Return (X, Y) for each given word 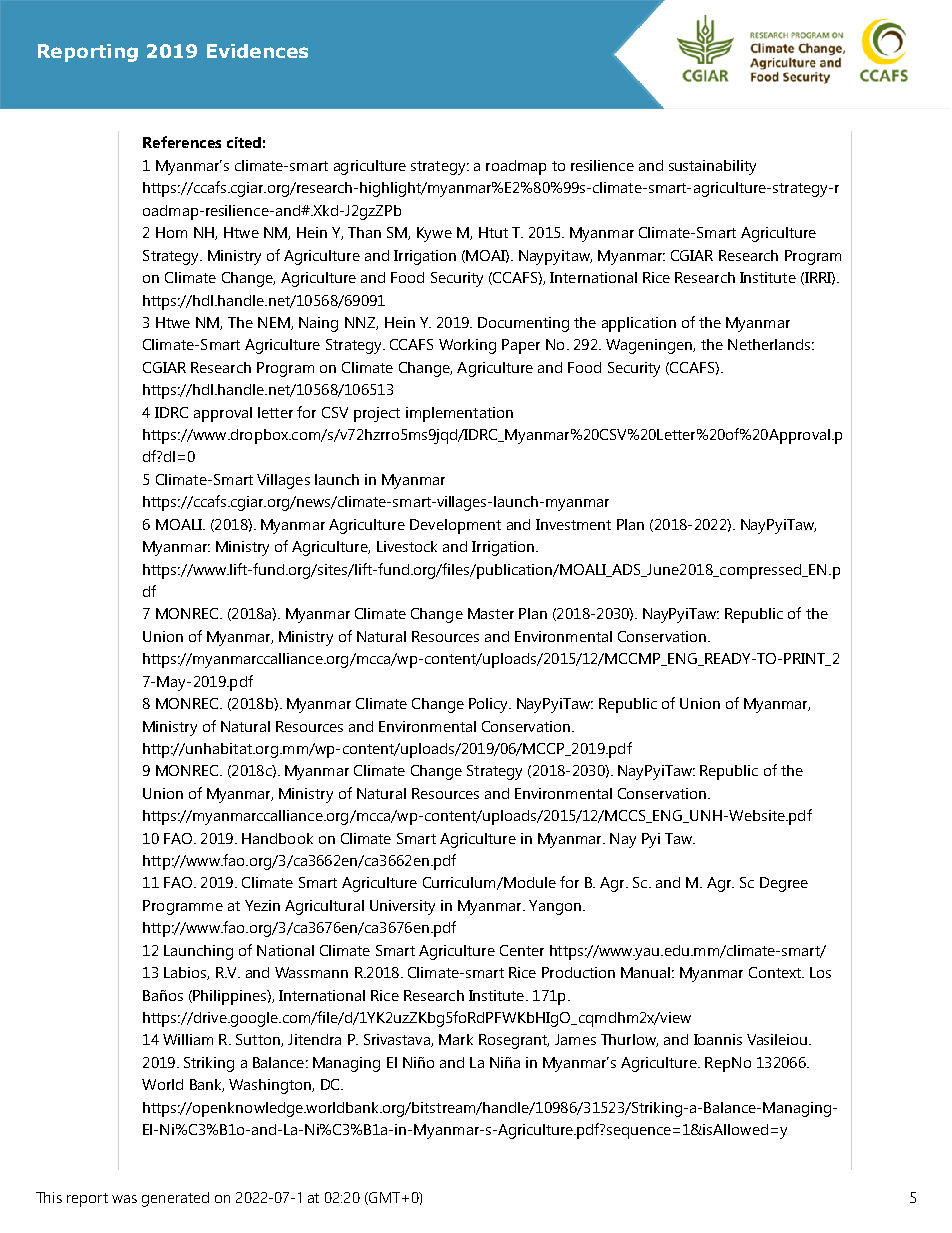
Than (364, 232)
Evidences (257, 51)
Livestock (407, 546)
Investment (573, 524)
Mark (456, 1039)
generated (175, 1199)
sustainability (712, 167)
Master (491, 613)
